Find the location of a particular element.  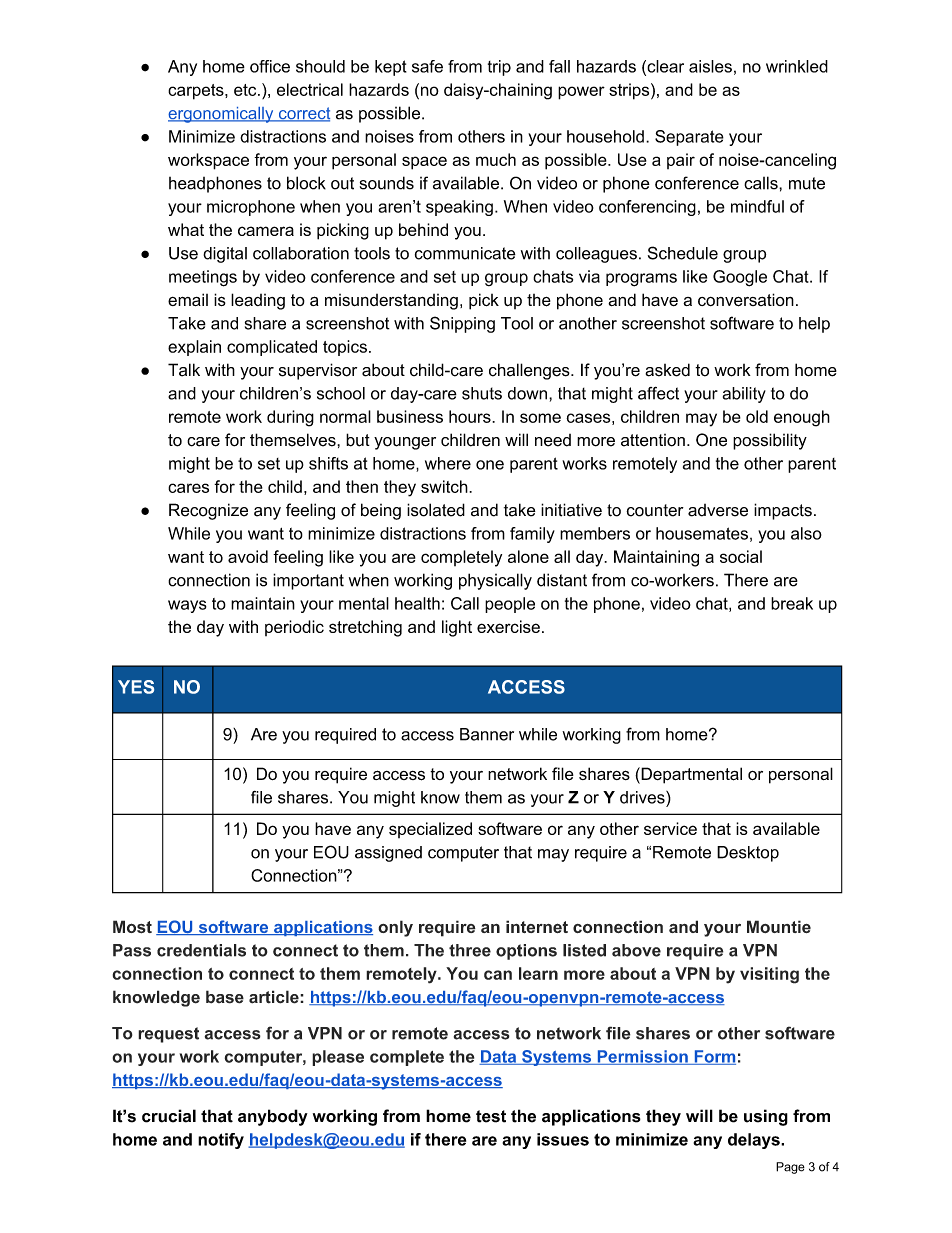

Mountie is located at coordinates (779, 926).
